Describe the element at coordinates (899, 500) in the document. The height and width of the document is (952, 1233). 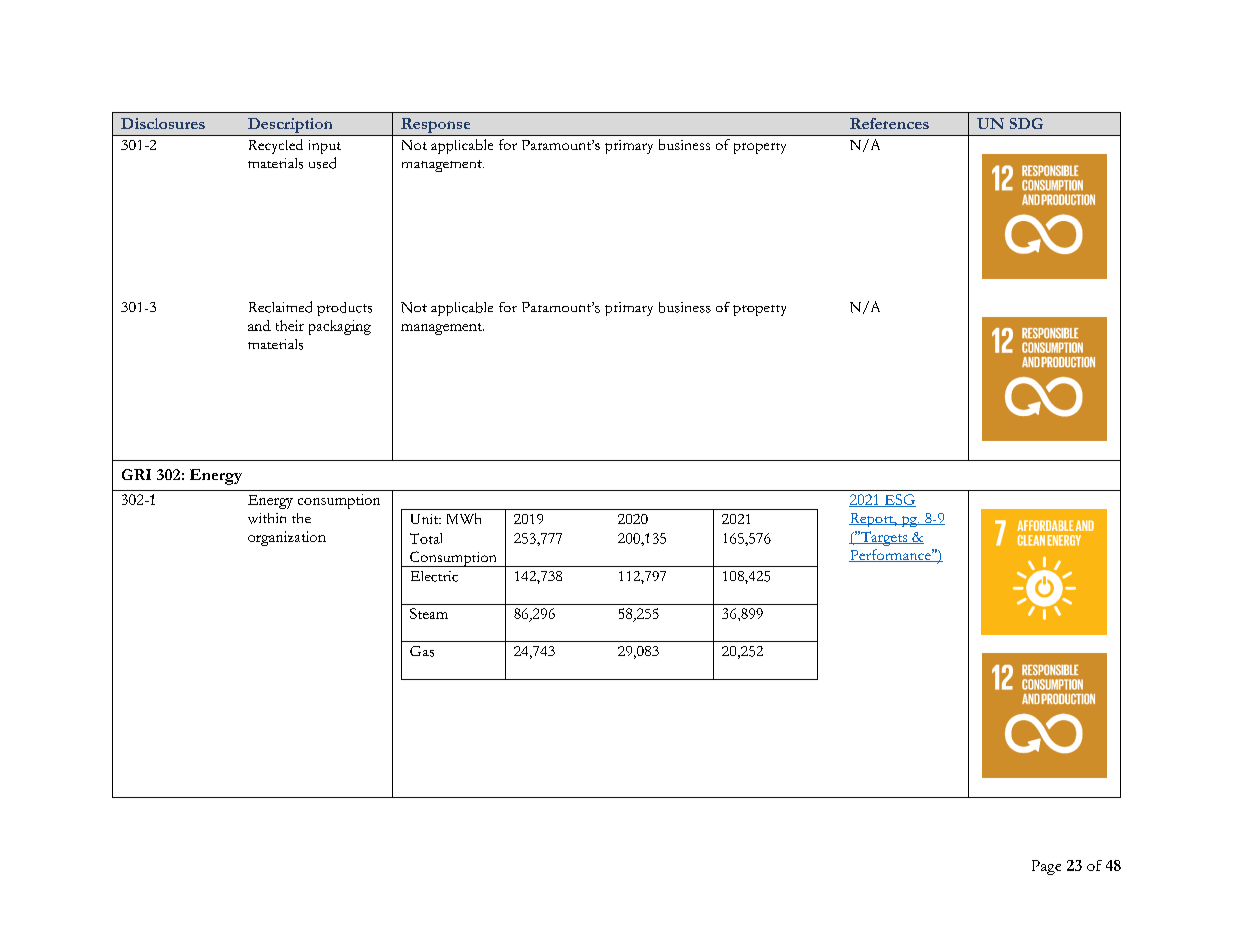
I see `ESG` at that location.
